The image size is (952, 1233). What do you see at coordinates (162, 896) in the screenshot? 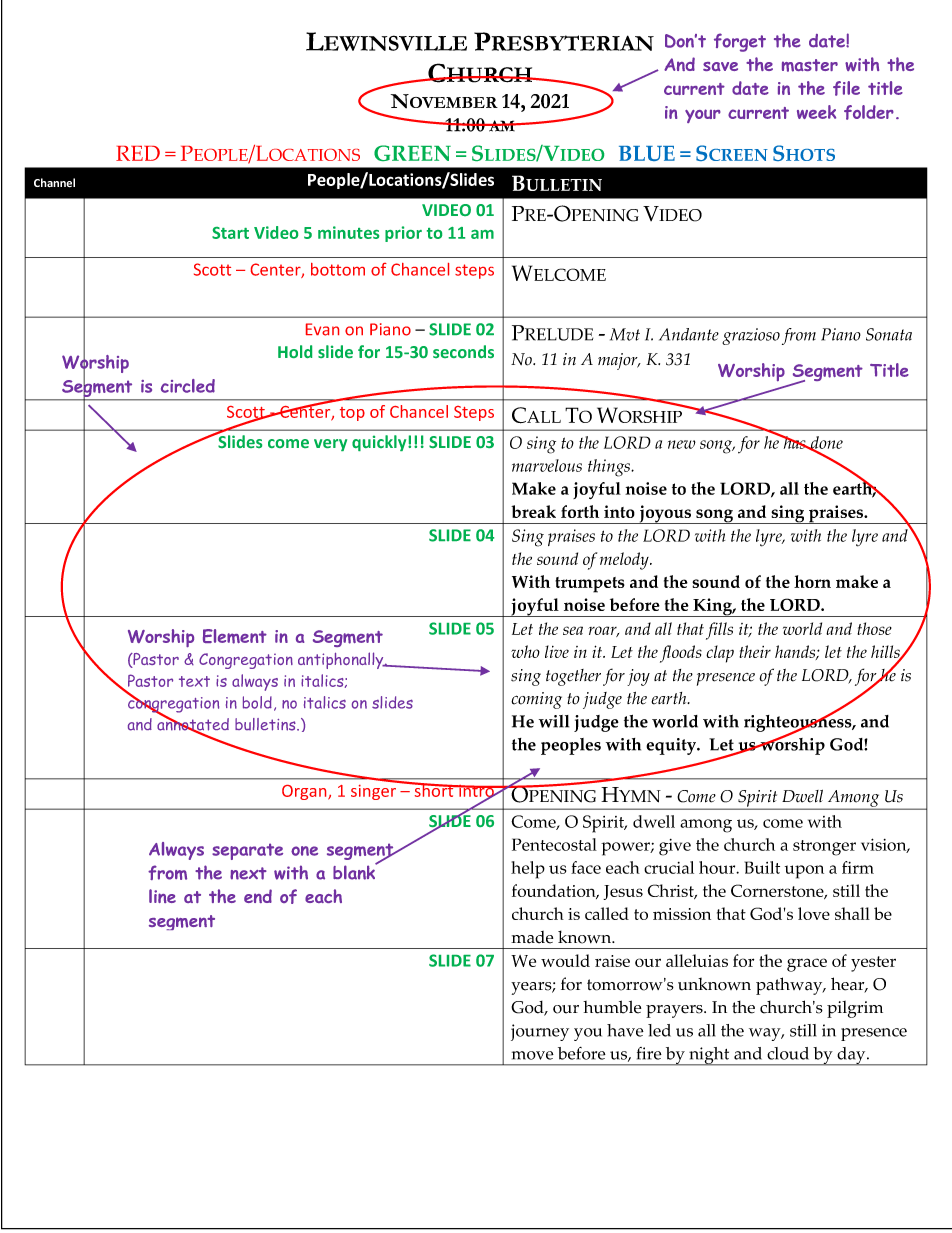
I see `line` at bounding box center [162, 896].
